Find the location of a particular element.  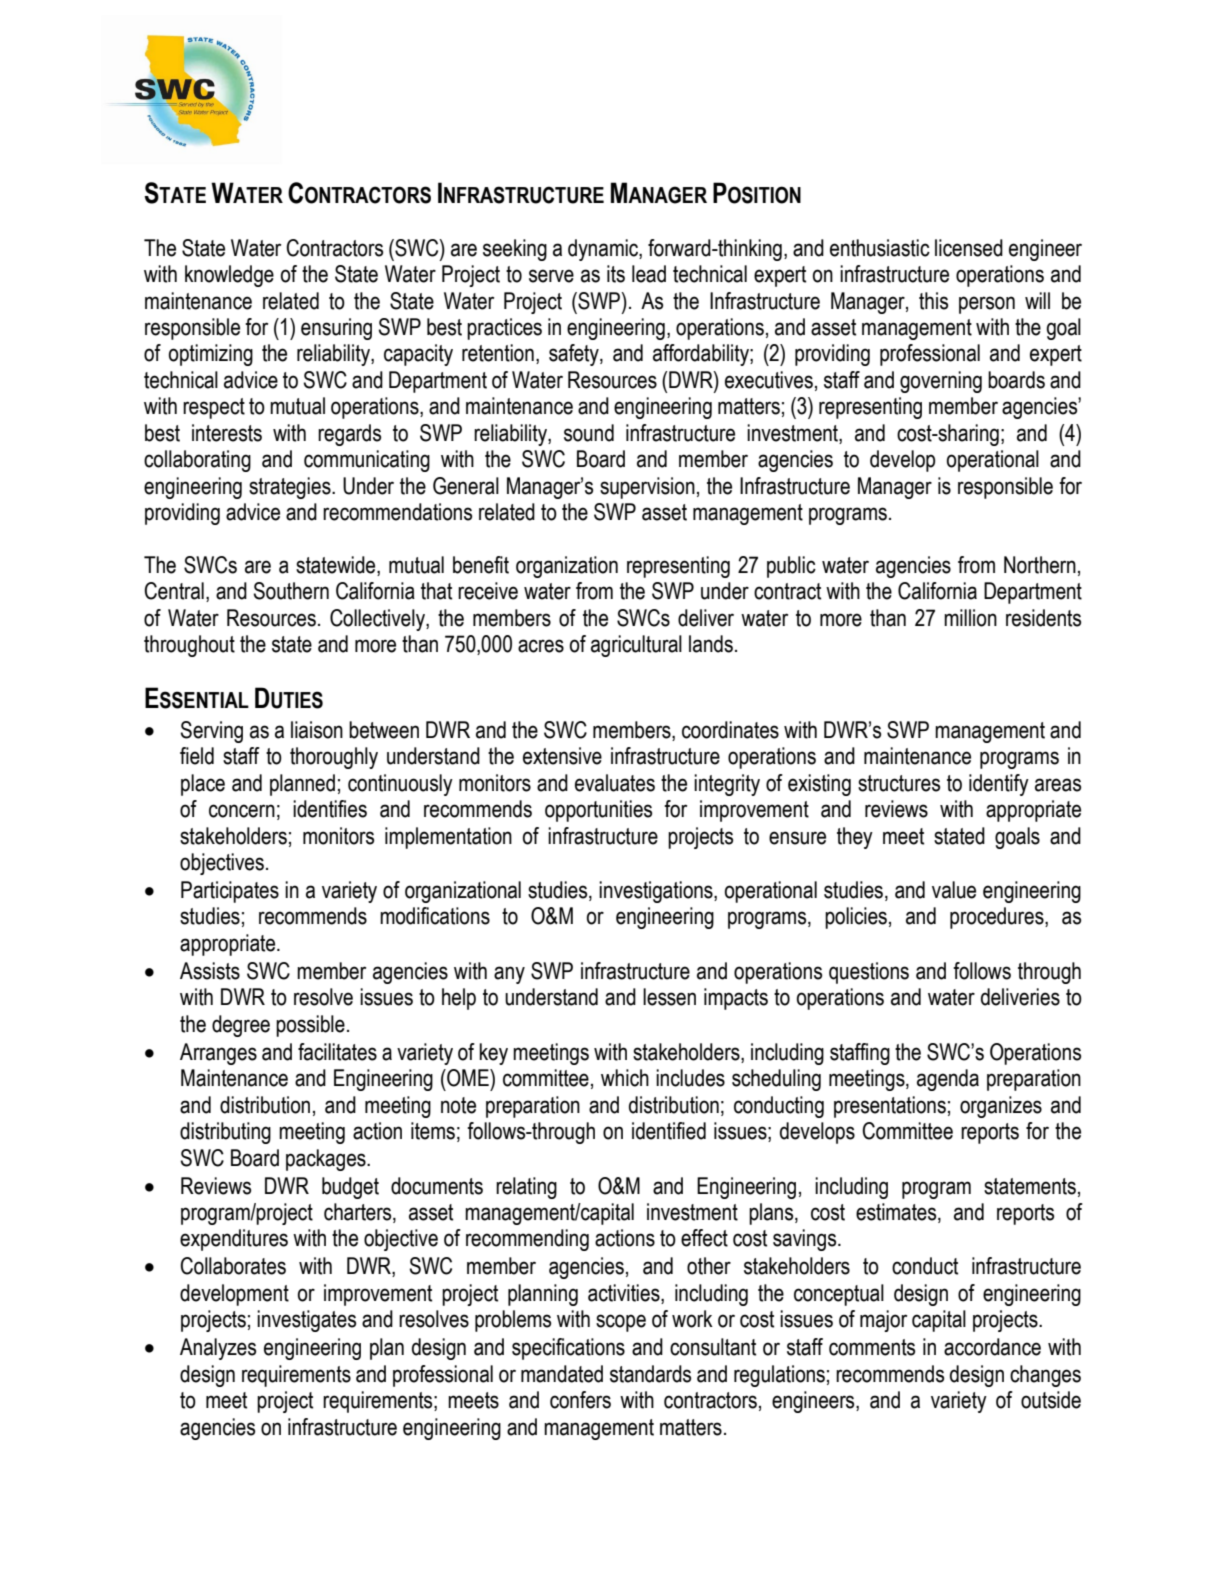

its is located at coordinates (616, 274).
